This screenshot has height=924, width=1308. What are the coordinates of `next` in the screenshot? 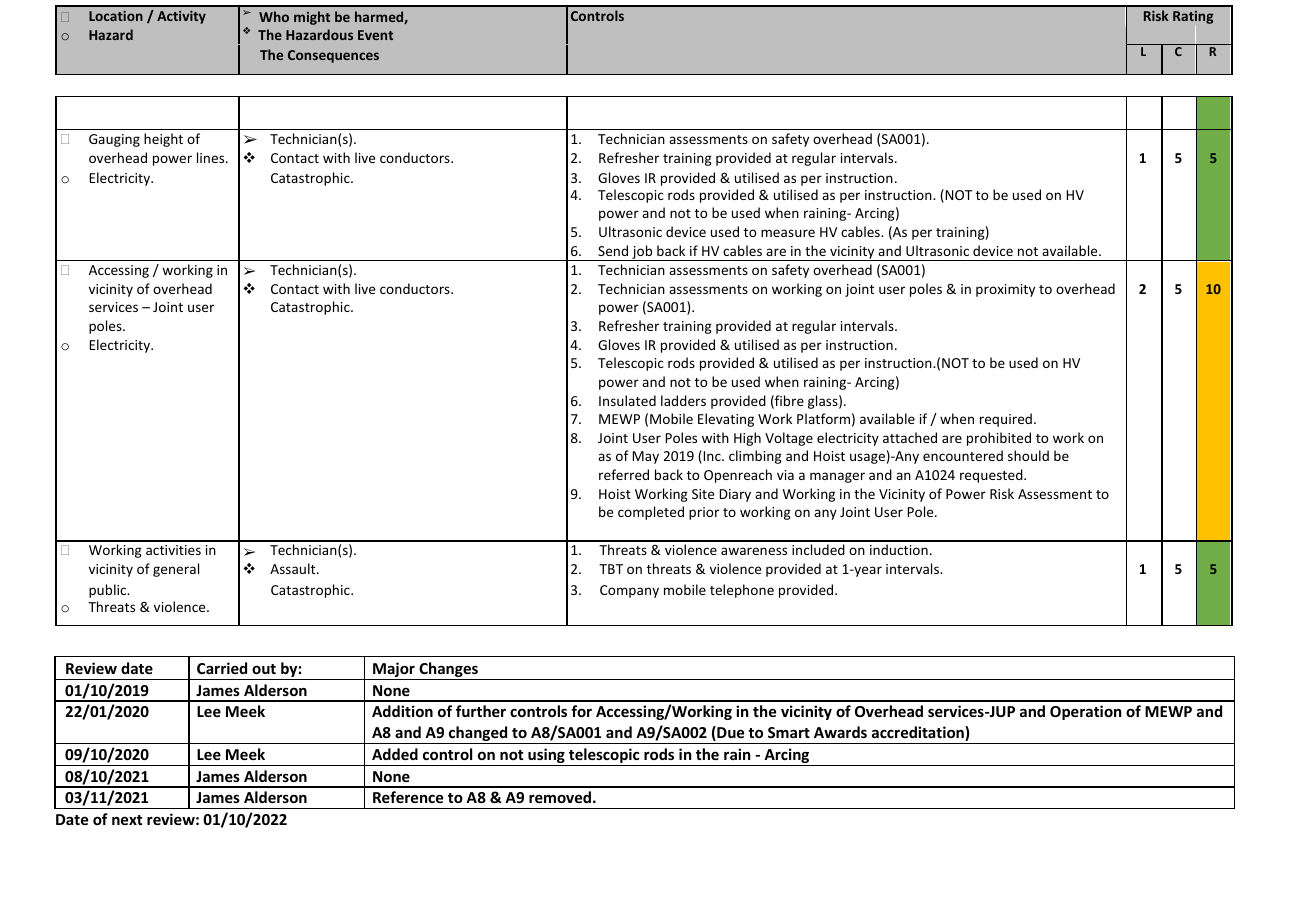 It's located at (127, 820).
